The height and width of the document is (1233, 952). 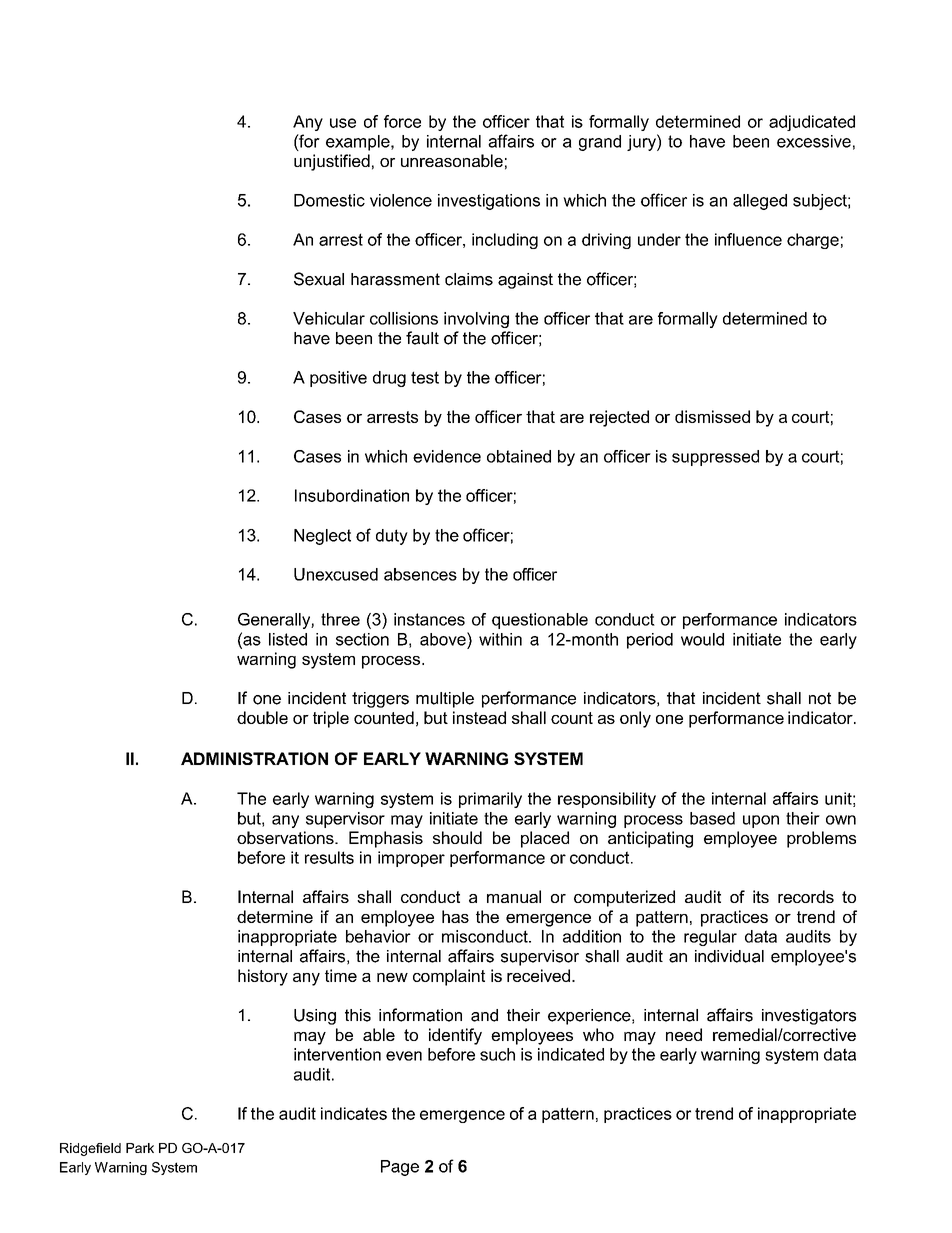 What do you see at coordinates (288, 639) in the document?
I see `listed` at bounding box center [288, 639].
